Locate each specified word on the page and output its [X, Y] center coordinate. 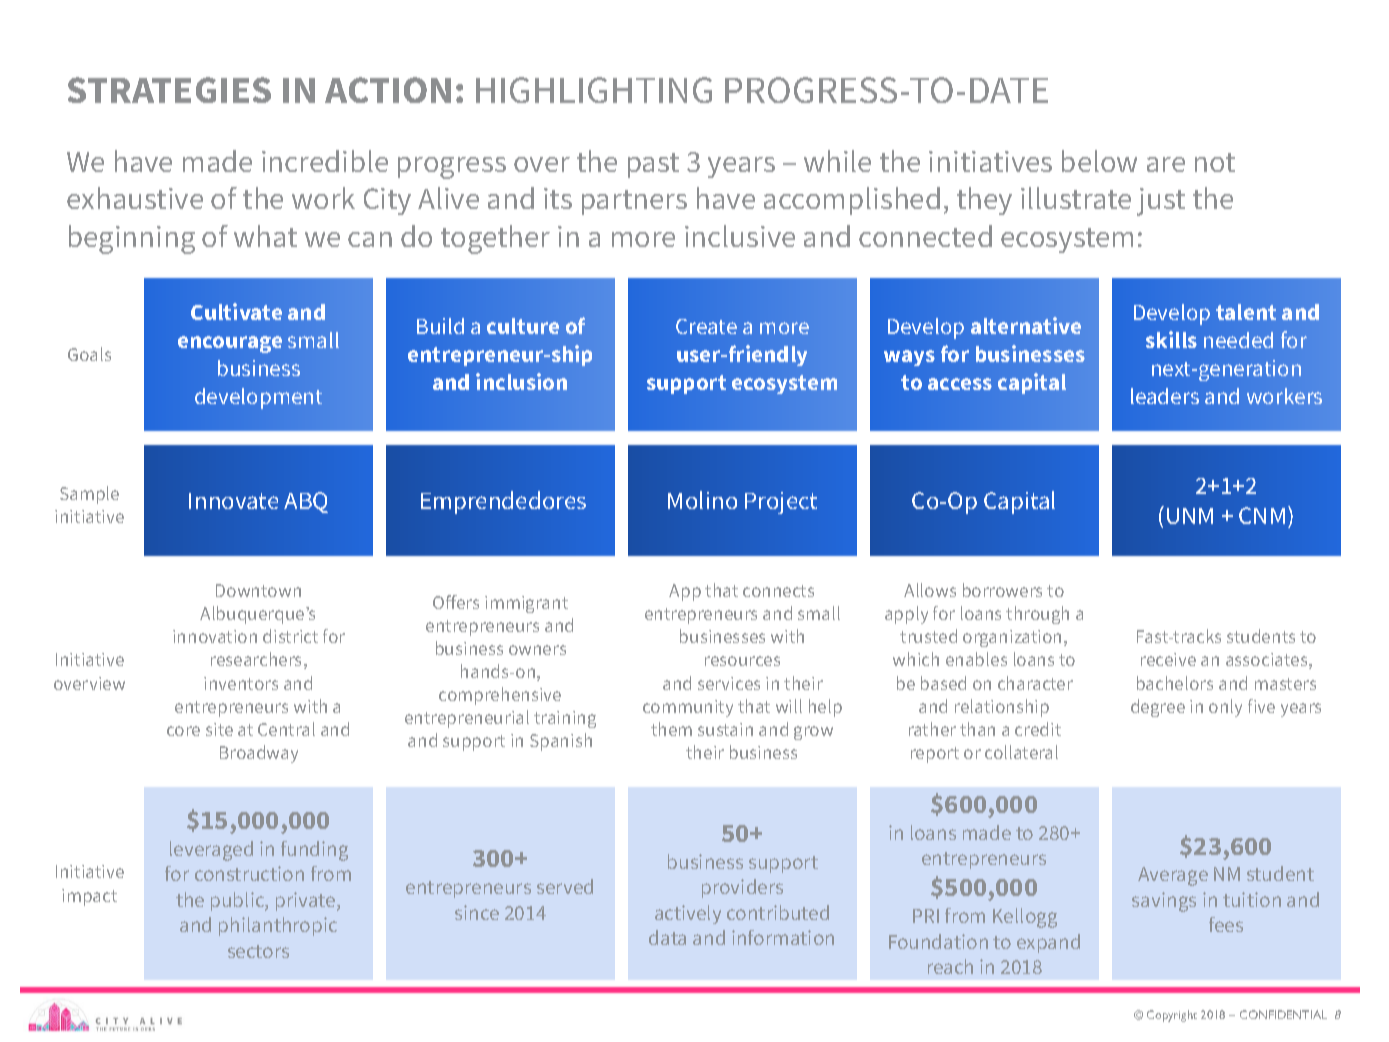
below [1099, 161]
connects [778, 591]
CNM [1262, 515]
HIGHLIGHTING [594, 90]
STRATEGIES [169, 90]
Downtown [258, 590]
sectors [258, 951]
